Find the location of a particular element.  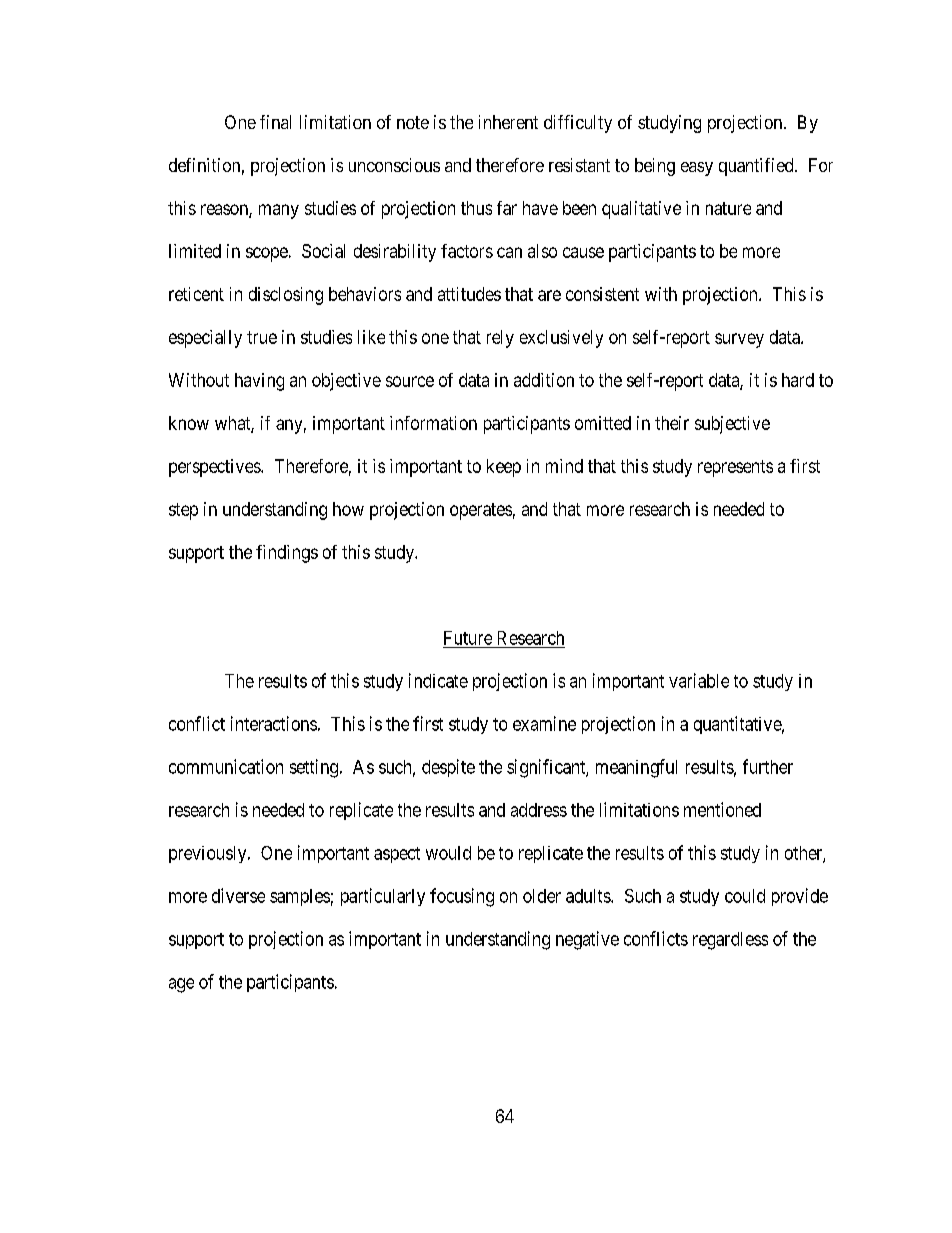

inherent is located at coordinates (508, 122).
